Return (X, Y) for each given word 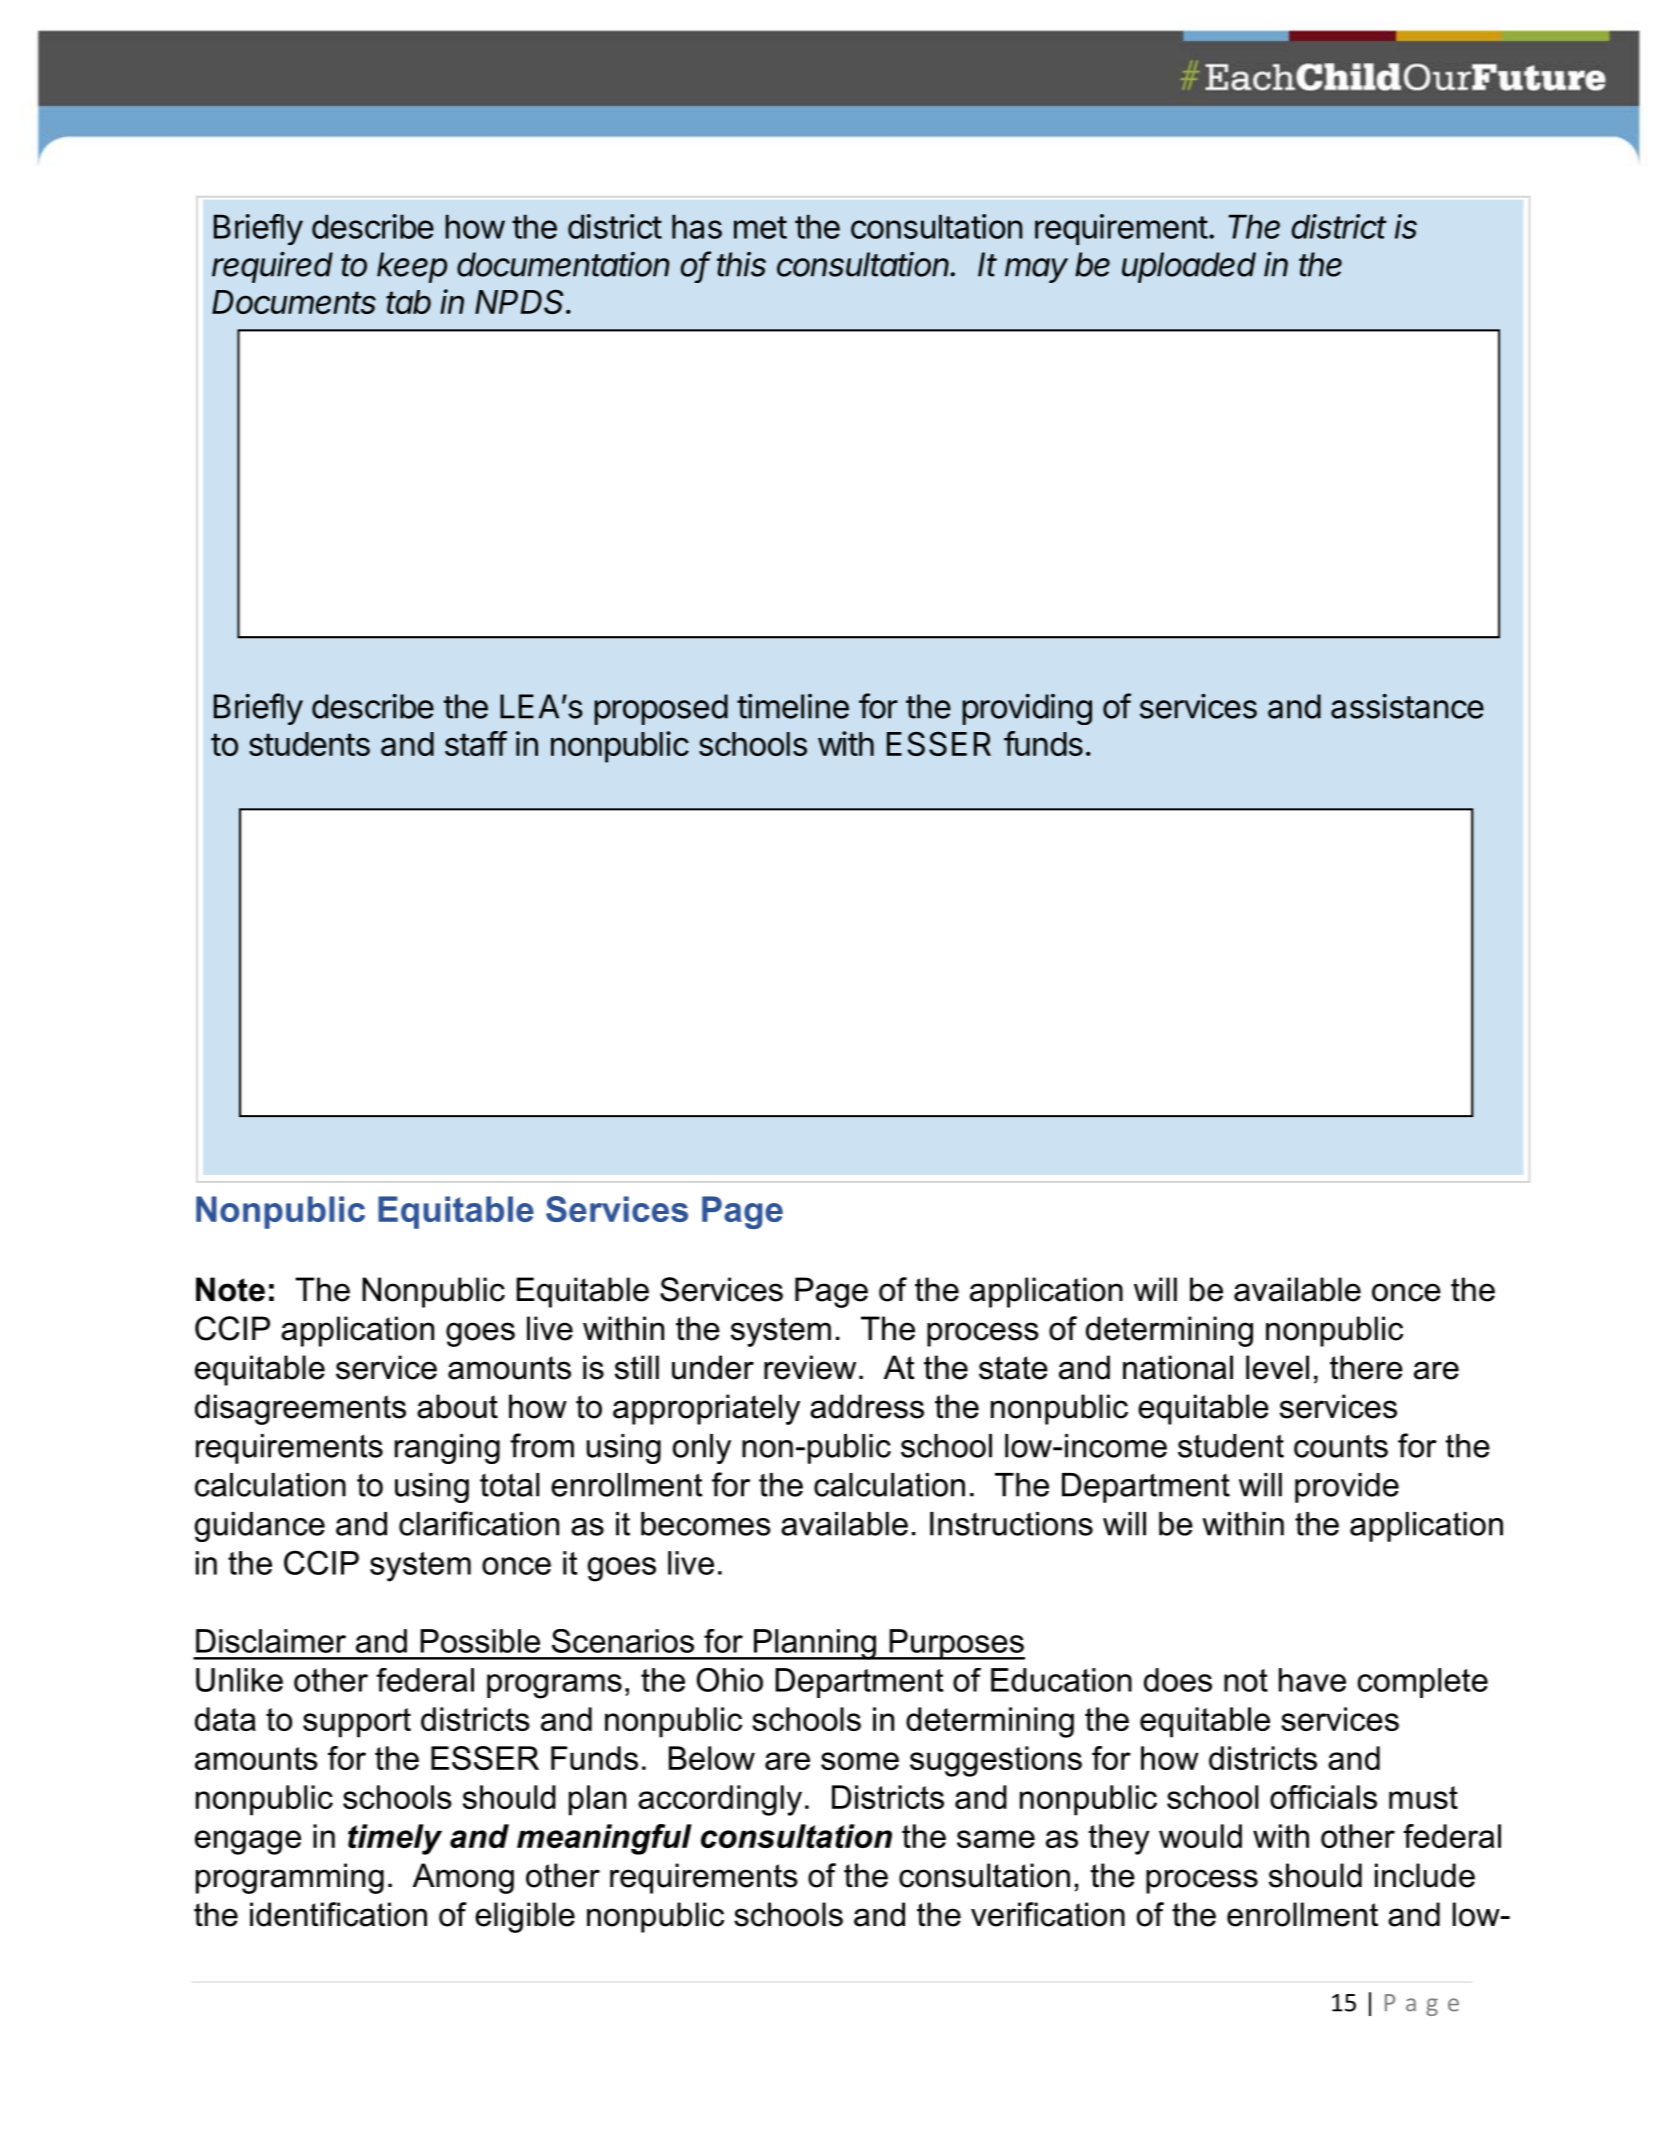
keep (412, 267)
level (1277, 1367)
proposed (661, 709)
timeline (793, 706)
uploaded (1189, 267)
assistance (1407, 706)
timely (395, 1839)
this (741, 264)
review (810, 1367)
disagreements (300, 1409)
